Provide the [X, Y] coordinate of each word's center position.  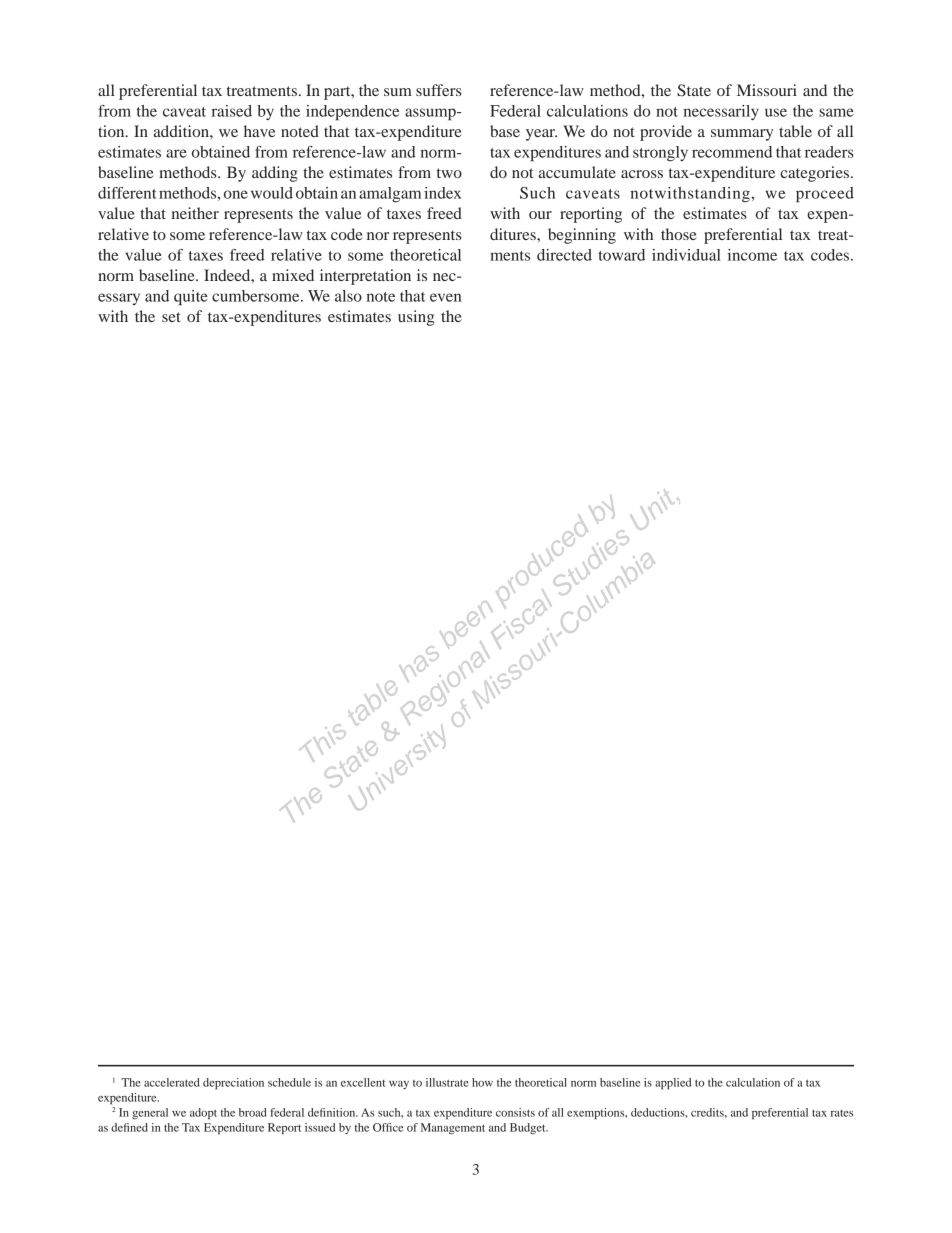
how [482, 1082]
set [171, 317]
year [541, 135]
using [416, 318]
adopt [203, 1114]
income [752, 255]
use [776, 112]
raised [232, 111]
